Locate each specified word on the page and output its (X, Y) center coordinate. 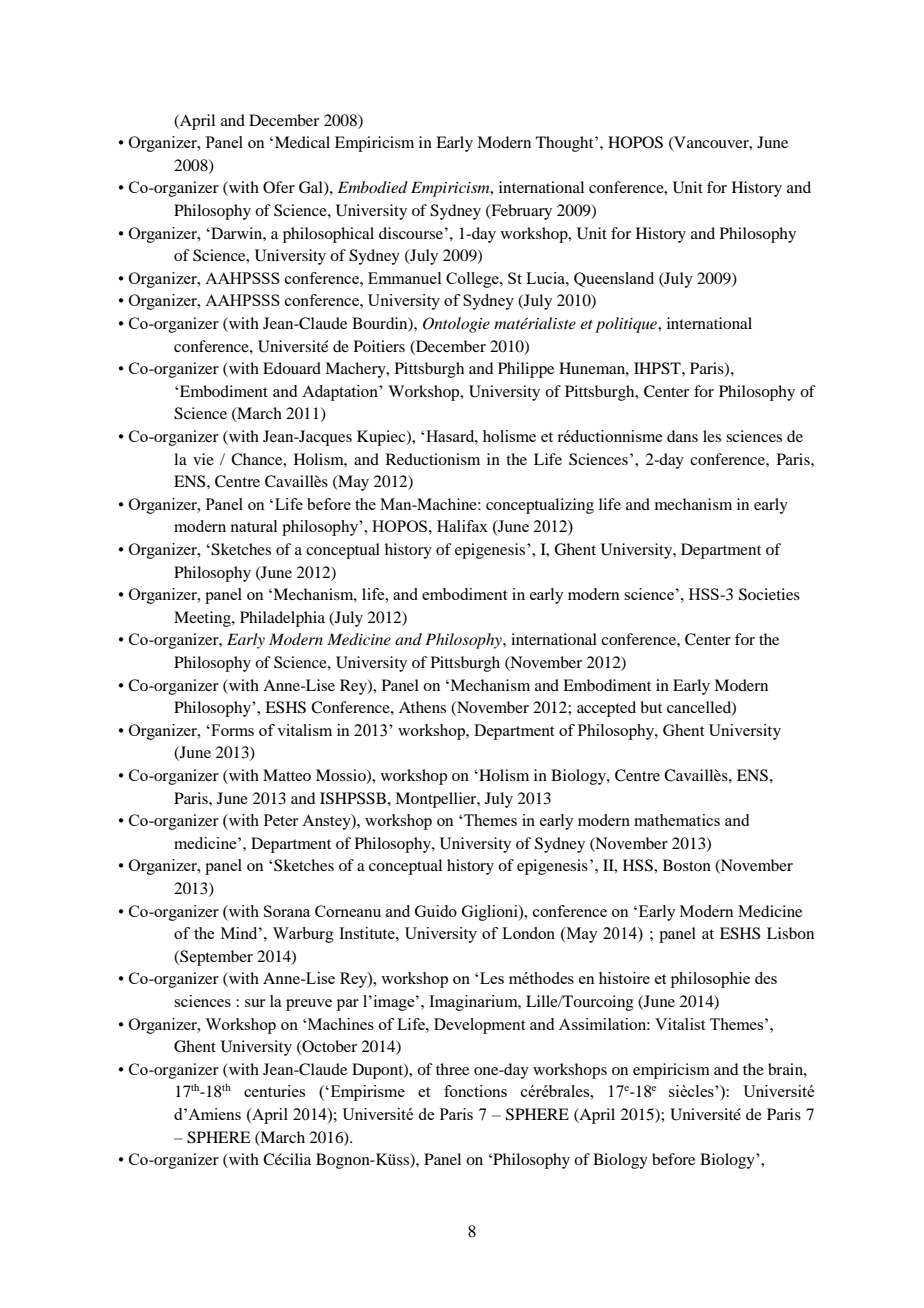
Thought (566, 144)
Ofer (279, 187)
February (520, 212)
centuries (274, 1091)
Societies (769, 594)
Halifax (462, 526)
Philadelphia (282, 619)
